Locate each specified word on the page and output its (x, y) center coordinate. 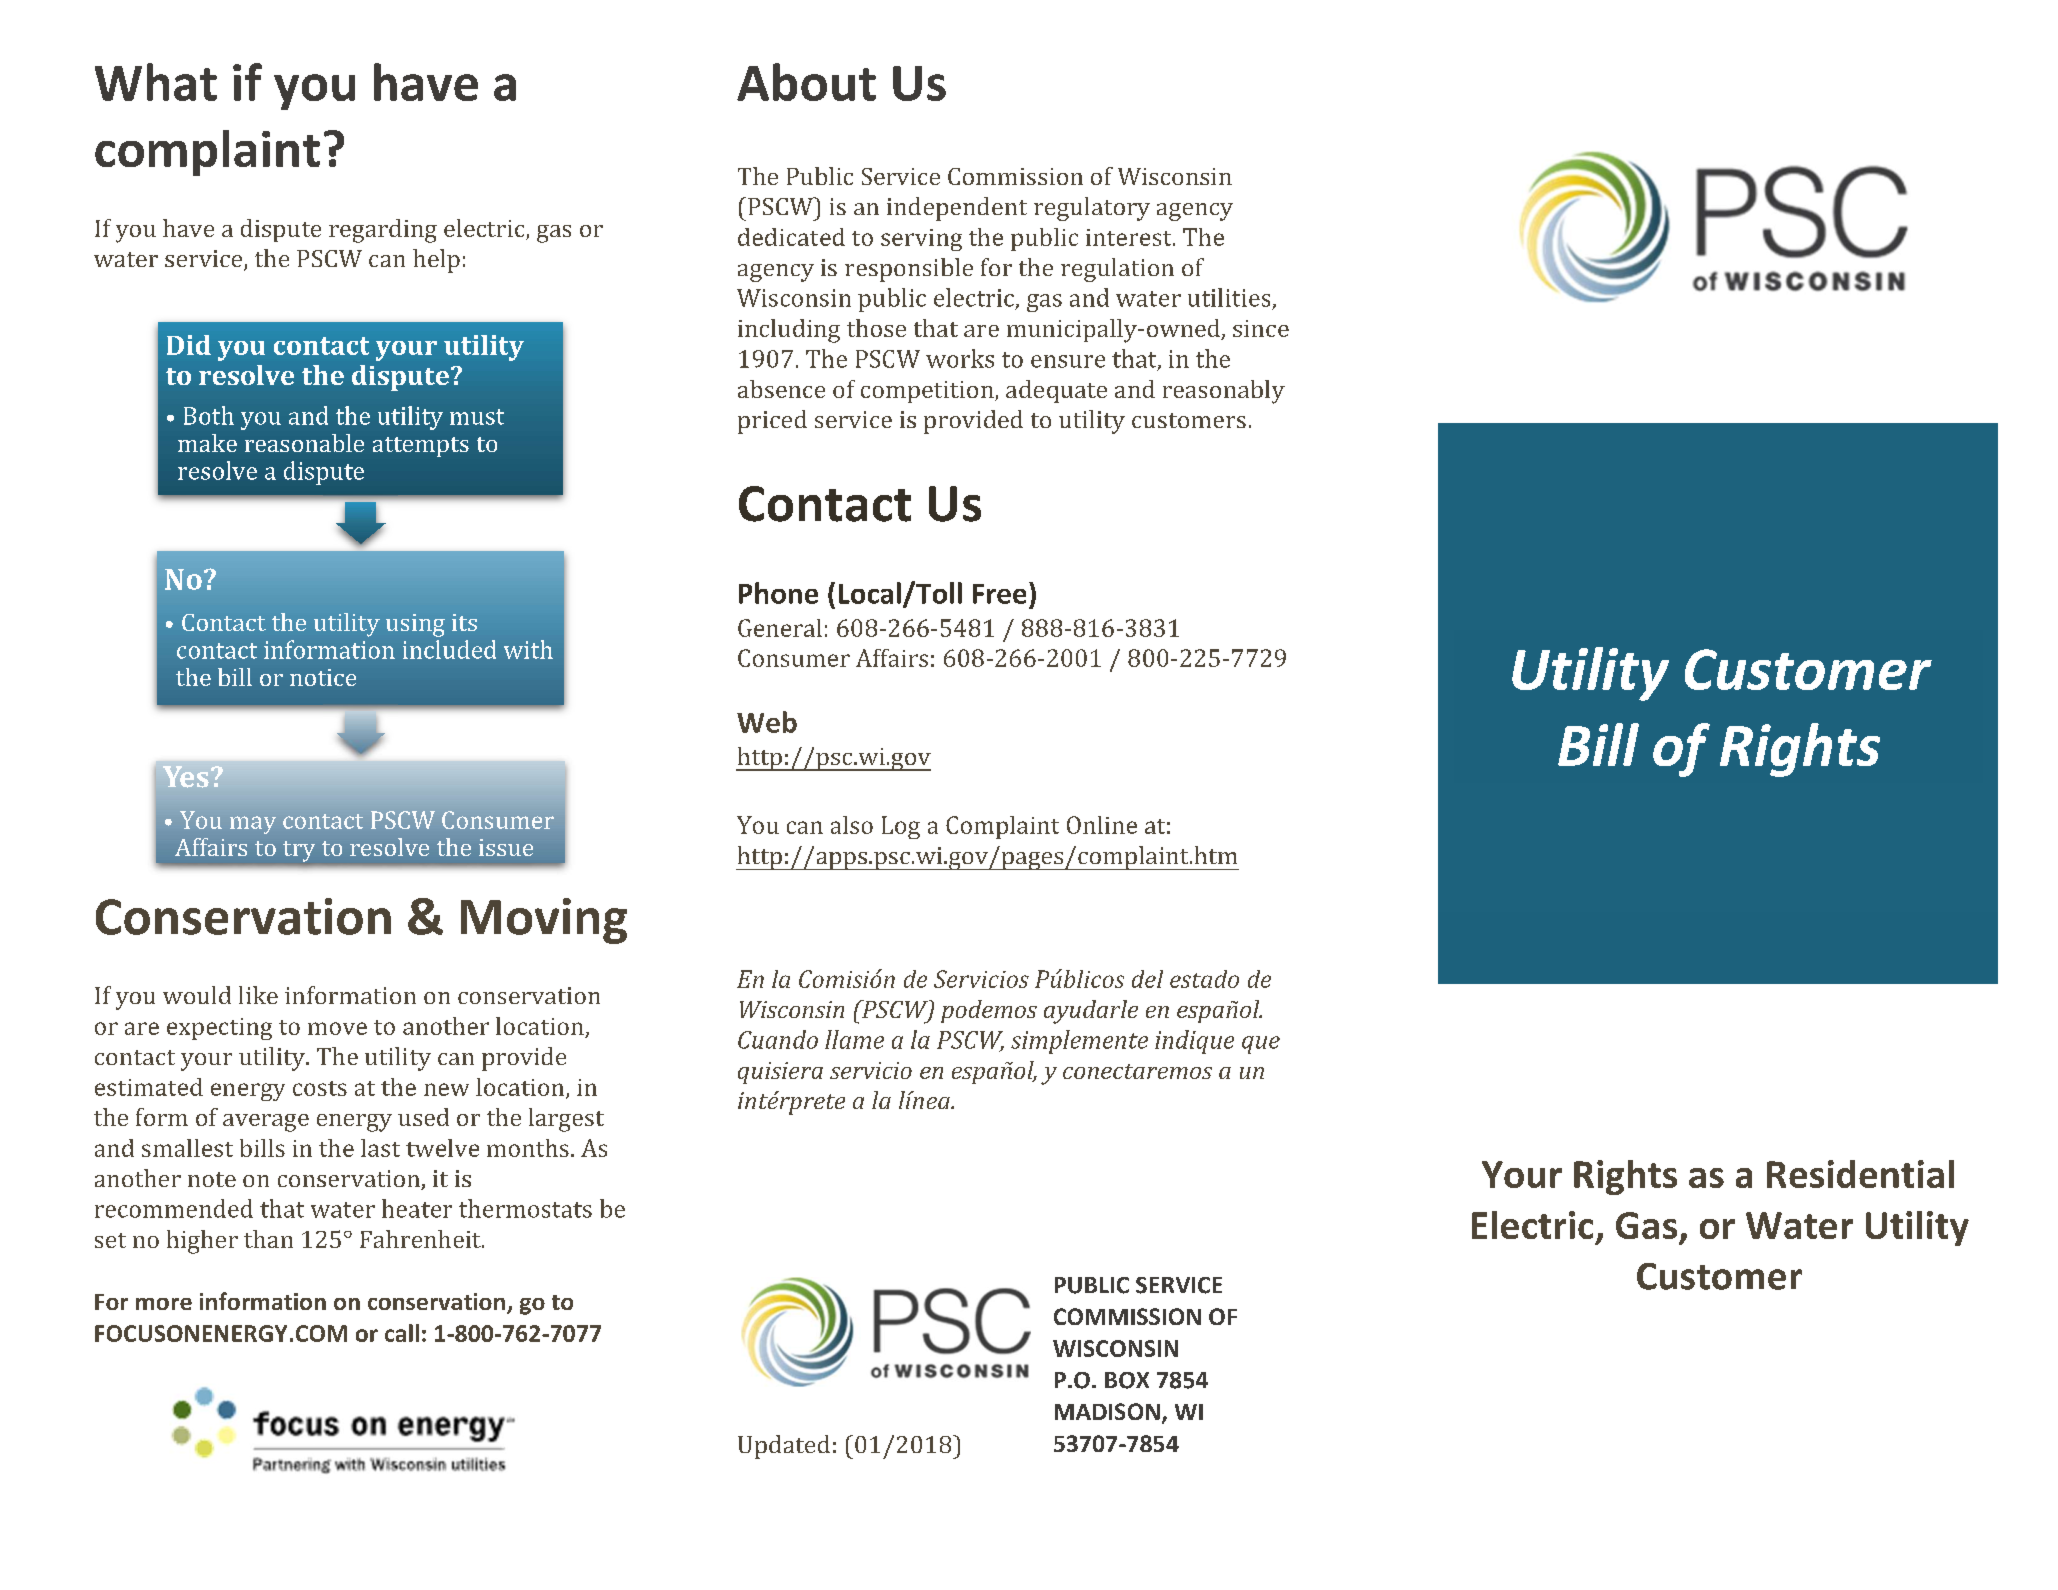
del (1147, 979)
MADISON (1107, 1411)
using (415, 625)
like (258, 995)
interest (1130, 237)
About (806, 82)
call (402, 1333)
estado (1204, 979)
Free (999, 594)
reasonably (1224, 392)
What (156, 82)
